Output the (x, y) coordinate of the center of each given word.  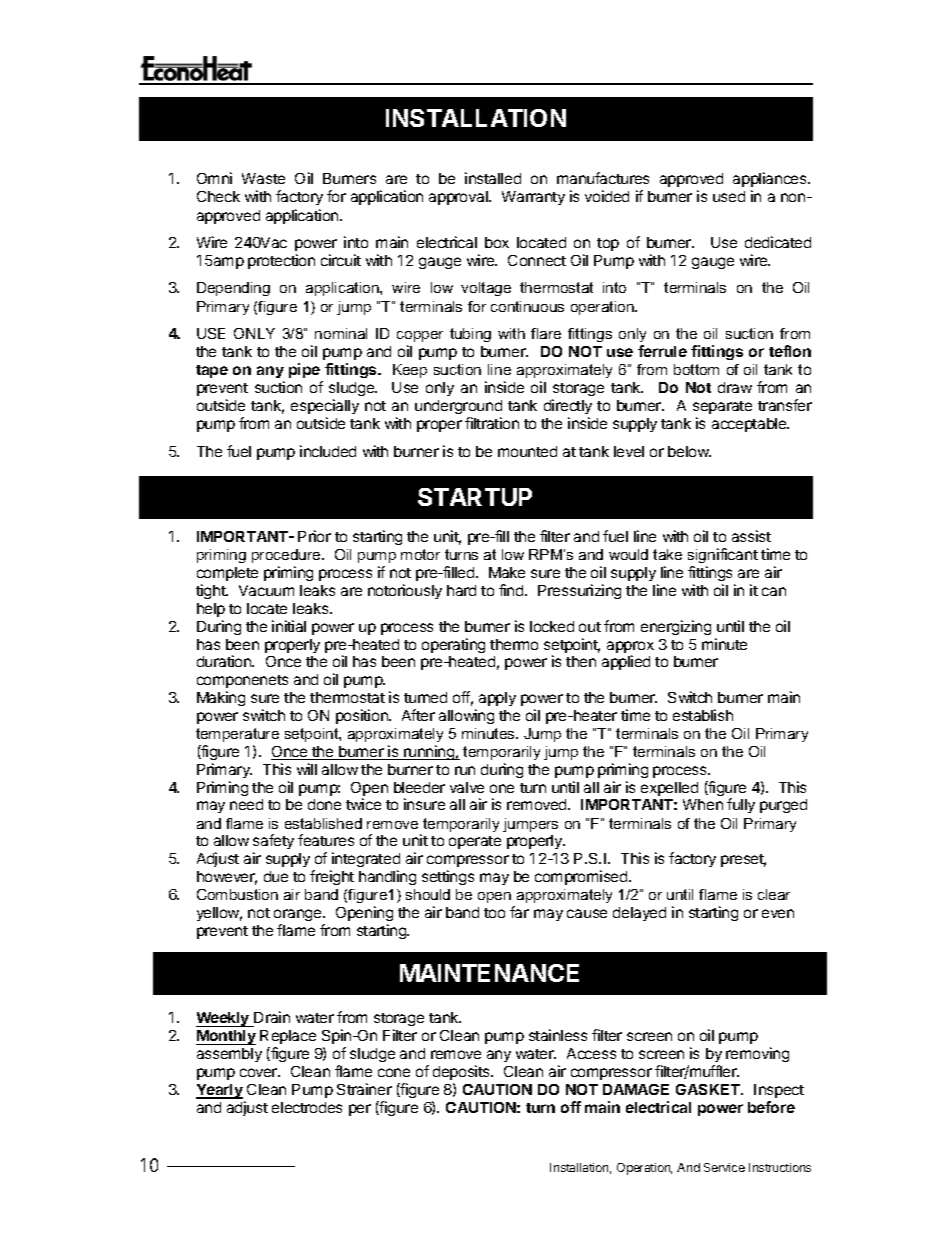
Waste (263, 178)
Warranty (533, 198)
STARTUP (475, 497)
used (729, 196)
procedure (287, 556)
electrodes (307, 1107)
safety (273, 843)
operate (475, 842)
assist (751, 536)
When (703, 804)
